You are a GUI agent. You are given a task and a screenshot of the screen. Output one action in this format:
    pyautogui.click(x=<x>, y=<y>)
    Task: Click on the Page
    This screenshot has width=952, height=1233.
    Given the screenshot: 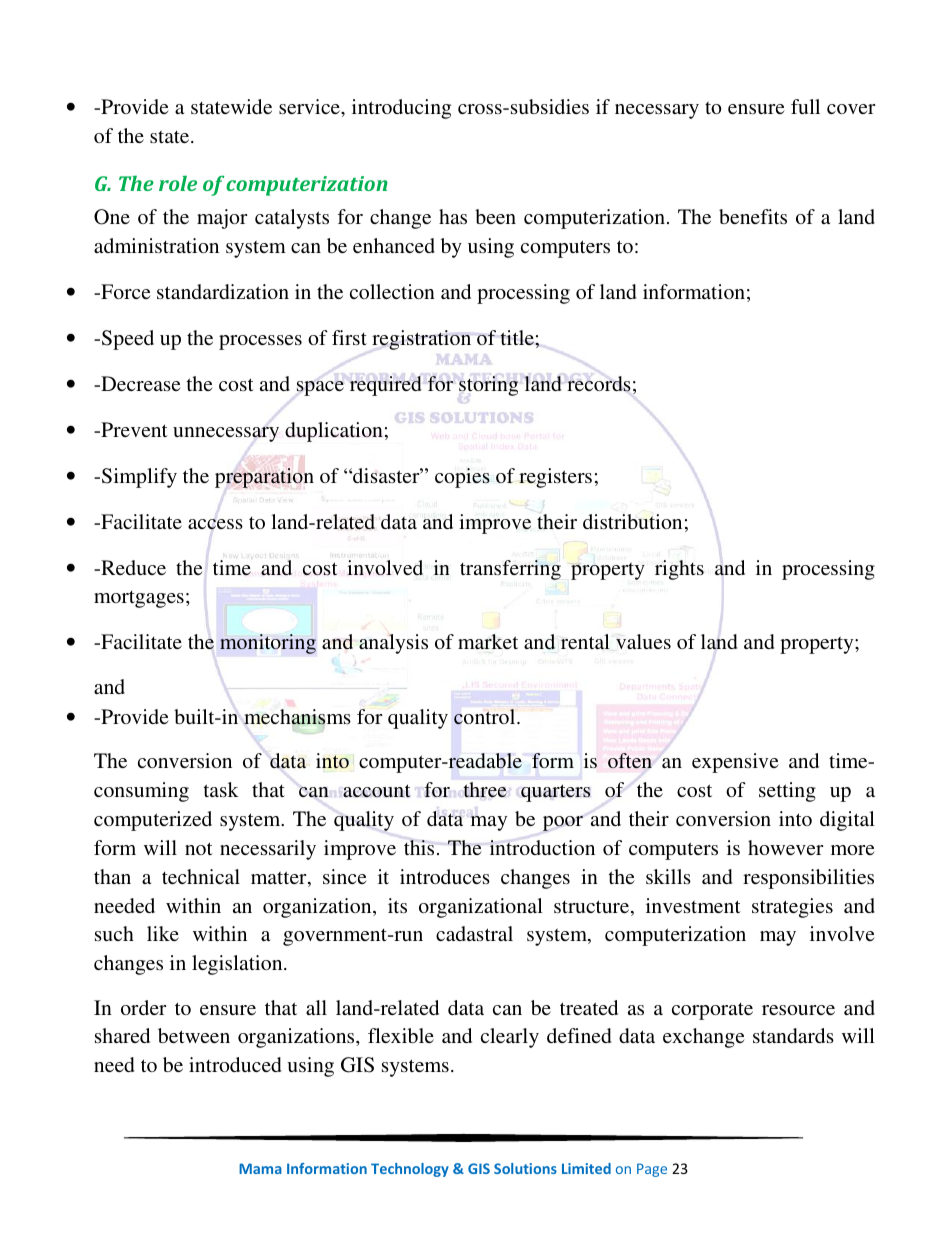 What is the action you would take?
    pyautogui.click(x=652, y=1170)
